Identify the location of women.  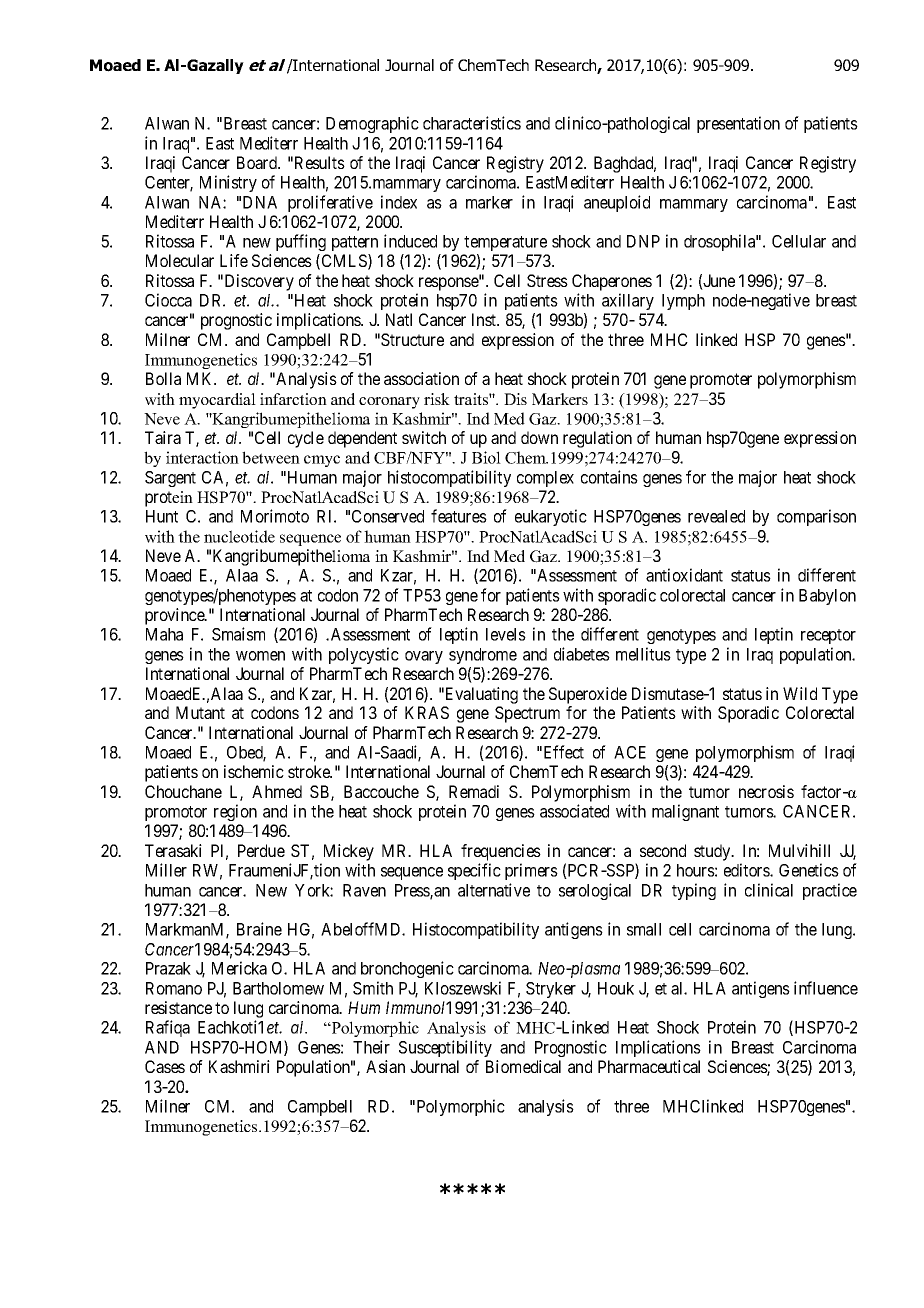
(260, 656).
